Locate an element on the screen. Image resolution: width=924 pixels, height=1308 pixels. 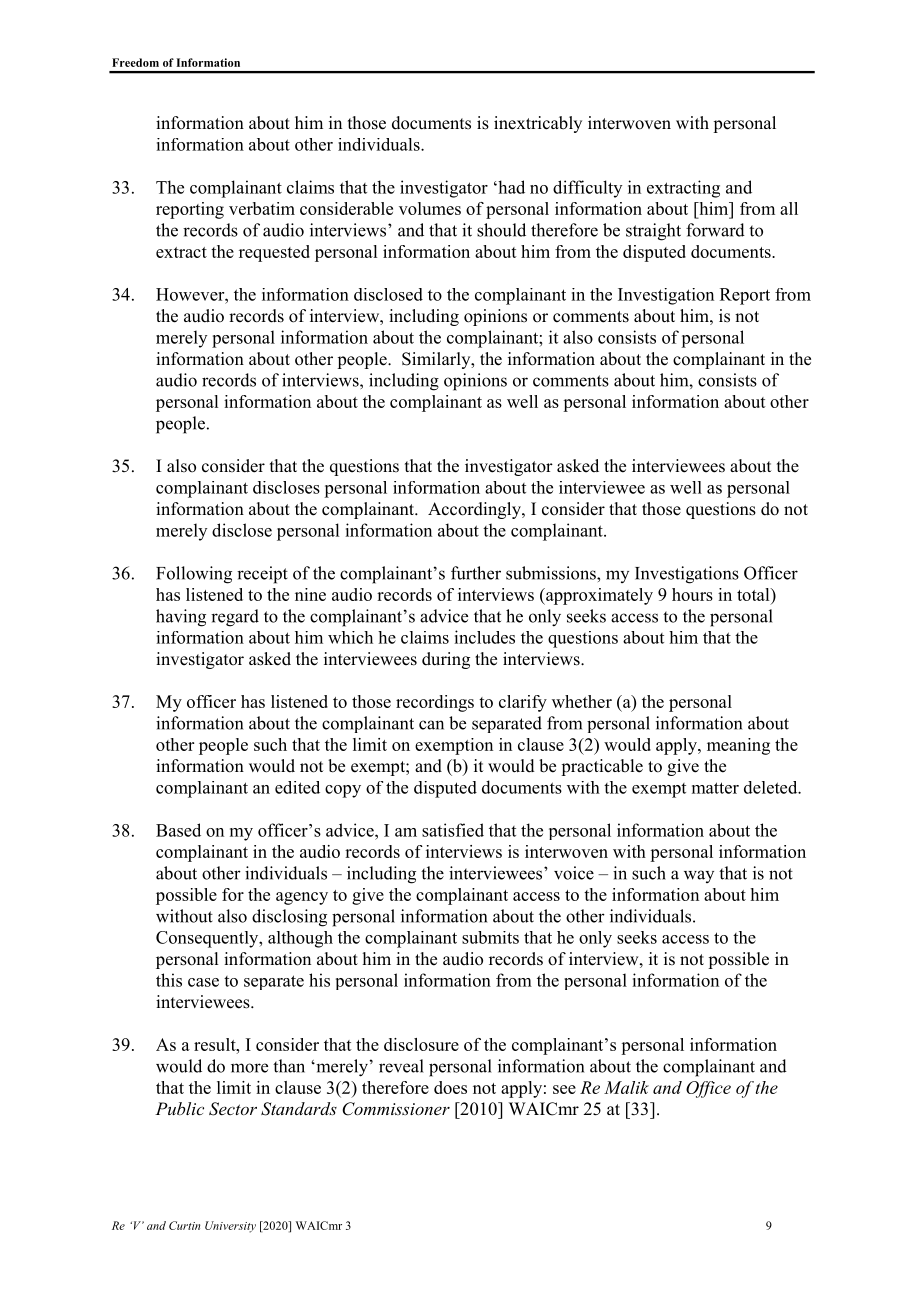
Accordingly is located at coordinates (475, 510).
